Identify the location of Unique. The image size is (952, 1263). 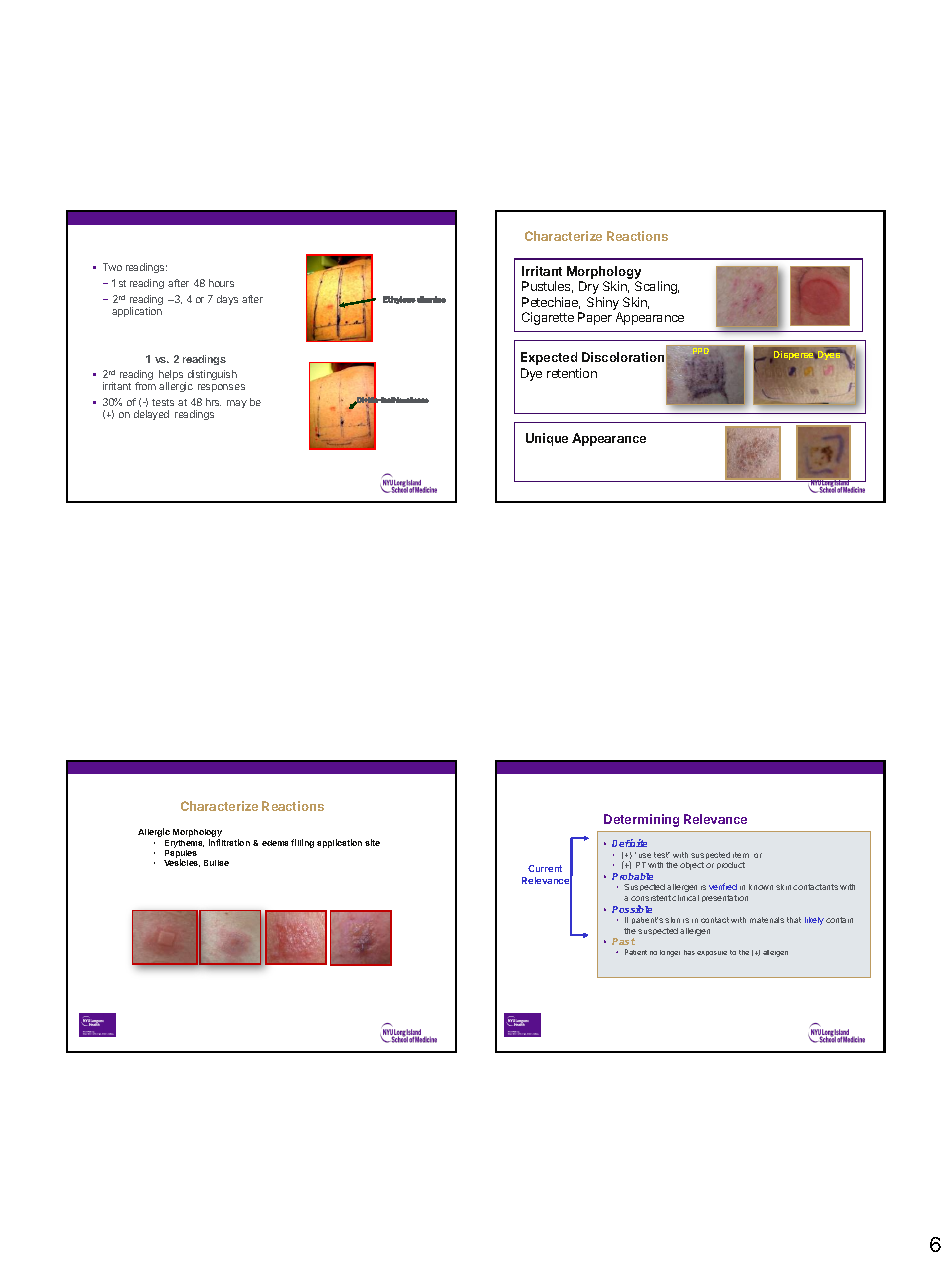
(547, 439).
